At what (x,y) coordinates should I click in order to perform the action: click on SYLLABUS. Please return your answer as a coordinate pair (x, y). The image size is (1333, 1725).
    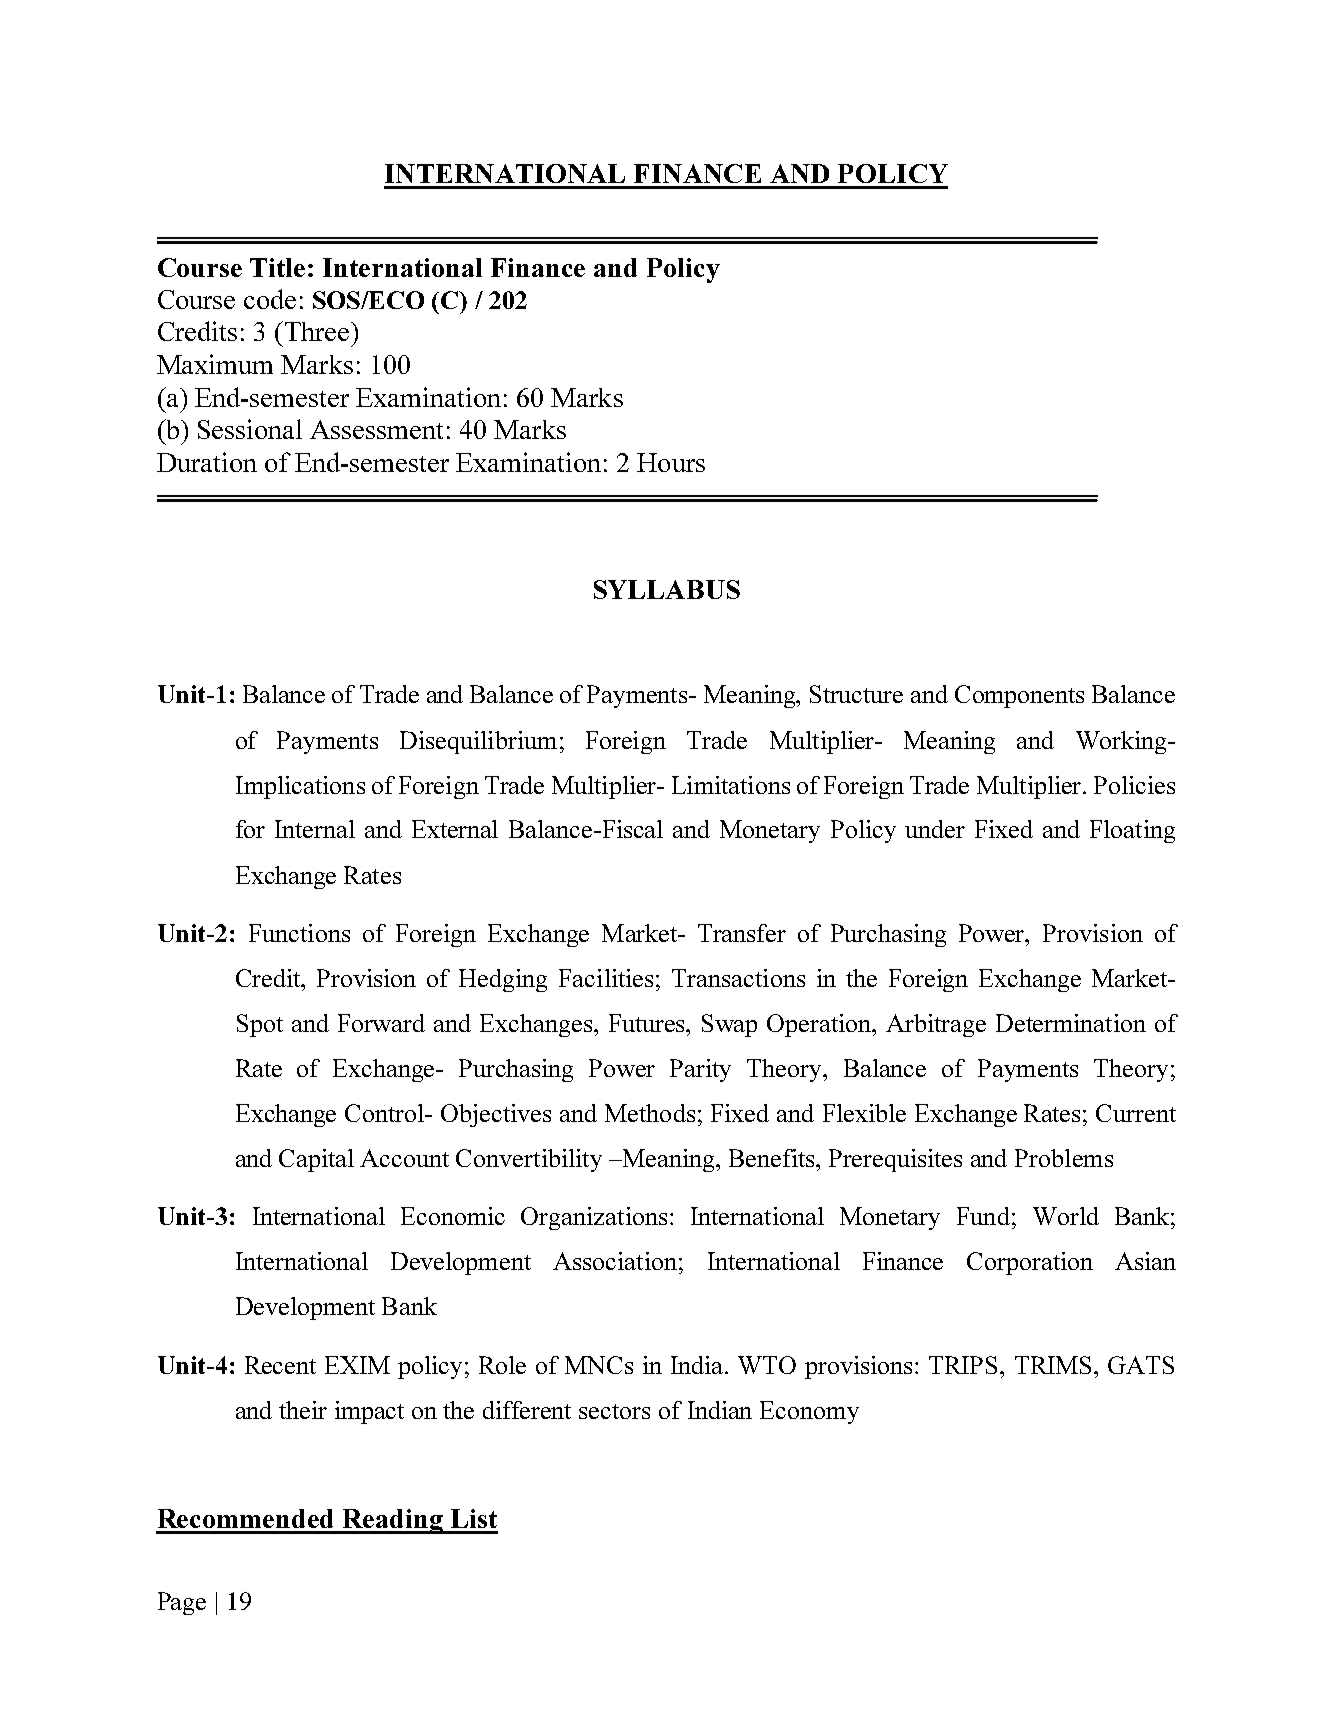
    Looking at the image, I should click on (667, 589).
